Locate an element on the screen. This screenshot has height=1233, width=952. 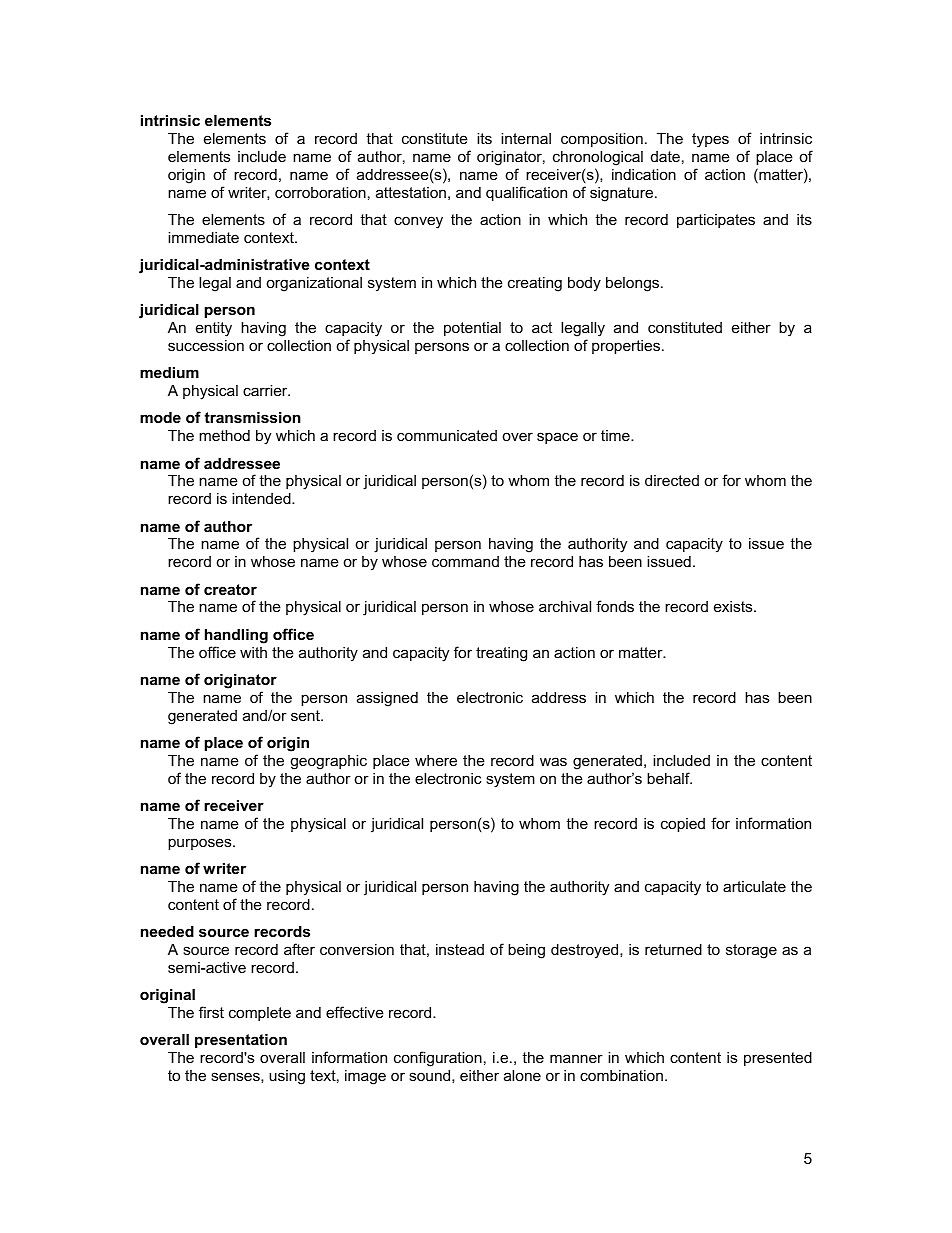
configuration is located at coordinates (438, 1059).
